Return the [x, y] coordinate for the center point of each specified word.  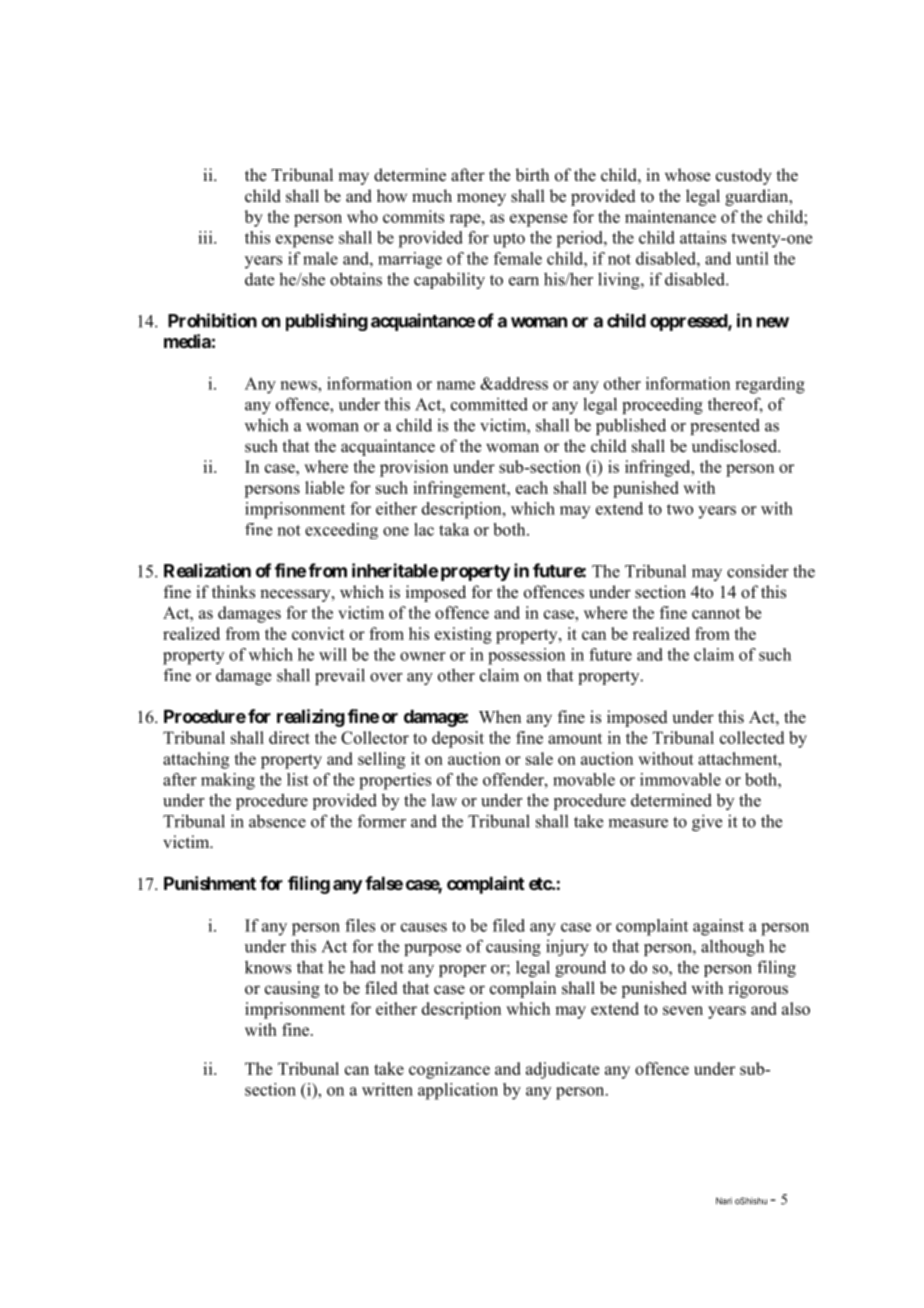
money [481, 199]
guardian [758, 197]
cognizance [449, 1070]
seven [683, 1010]
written [387, 1089]
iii [206, 237]
